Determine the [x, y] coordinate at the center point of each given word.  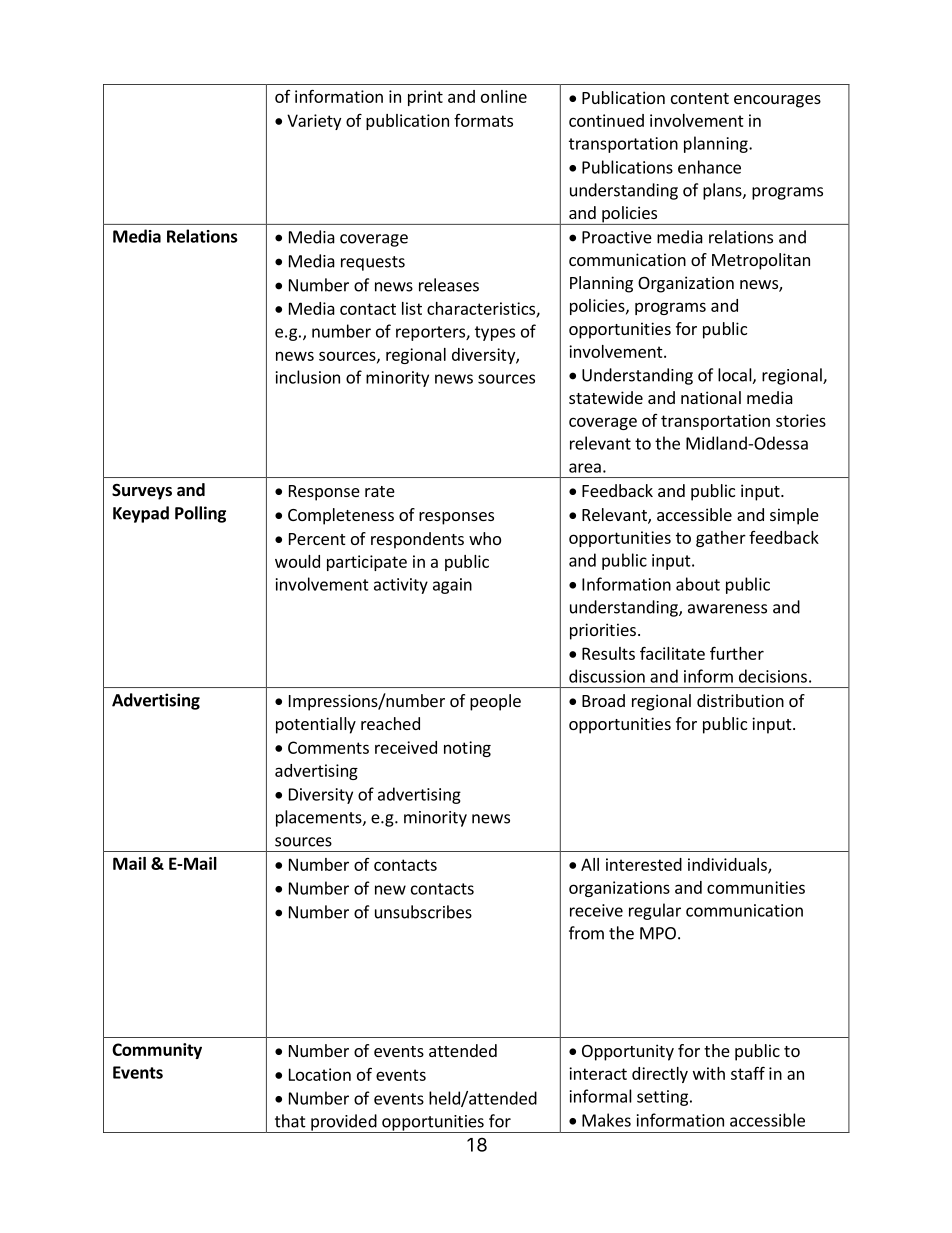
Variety [314, 122]
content [700, 98]
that [290, 1121]
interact [598, 1073]
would [297, 561]
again [452, 586]
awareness [727, 609]
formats [483, 120]
